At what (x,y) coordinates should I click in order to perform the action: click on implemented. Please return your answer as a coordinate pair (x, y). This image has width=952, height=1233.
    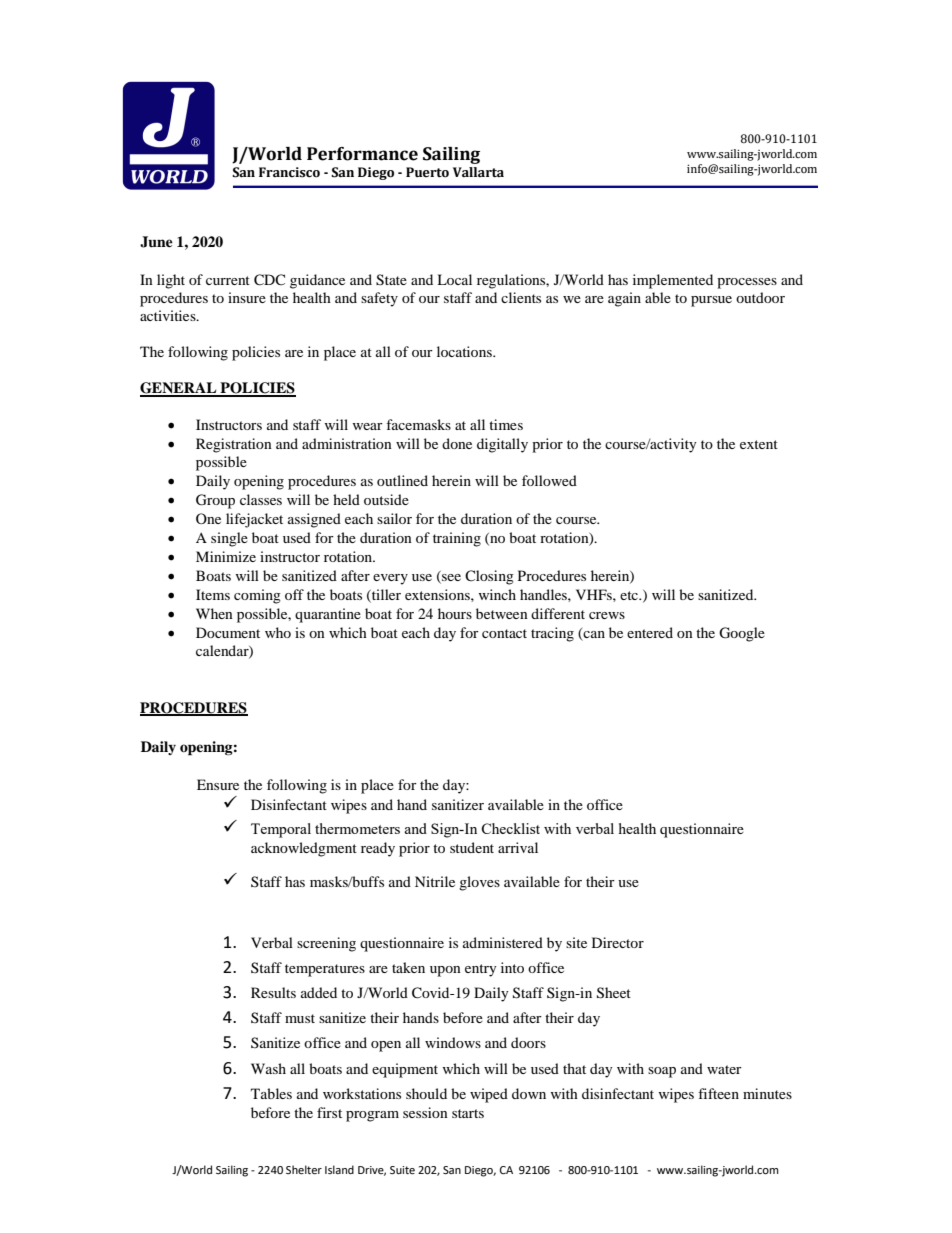
    Looking at the image, I should click on (673, 281).
